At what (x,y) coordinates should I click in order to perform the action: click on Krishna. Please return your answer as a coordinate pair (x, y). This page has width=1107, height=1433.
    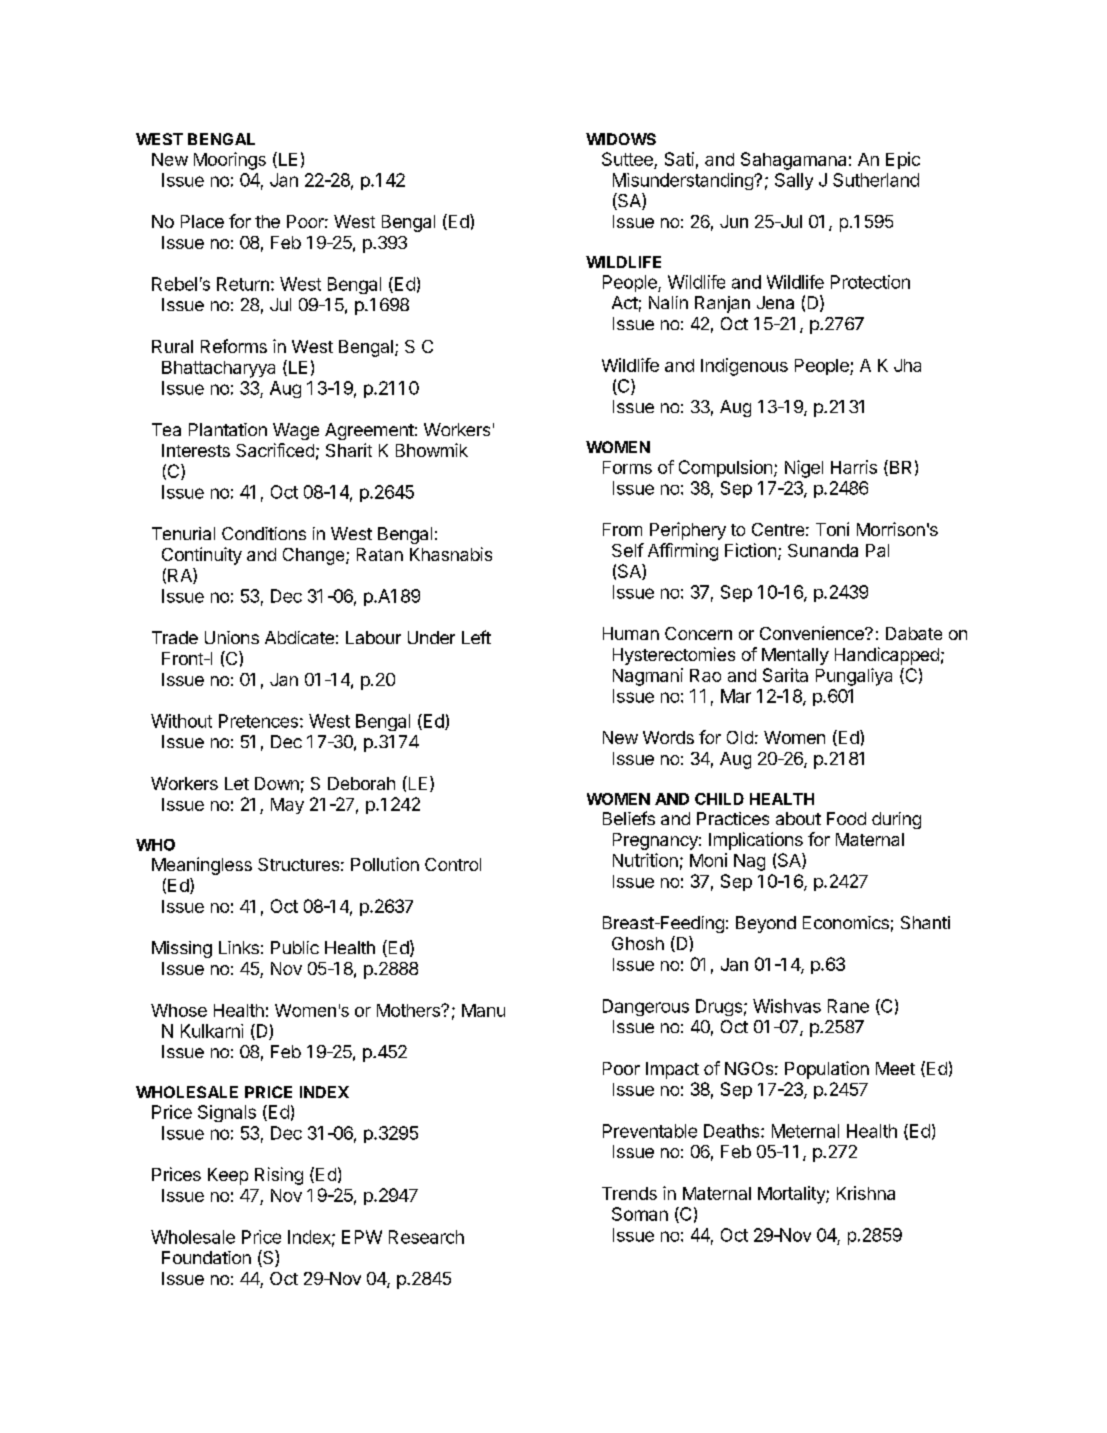
    Looking at the image, I should click on (866, 1193).
